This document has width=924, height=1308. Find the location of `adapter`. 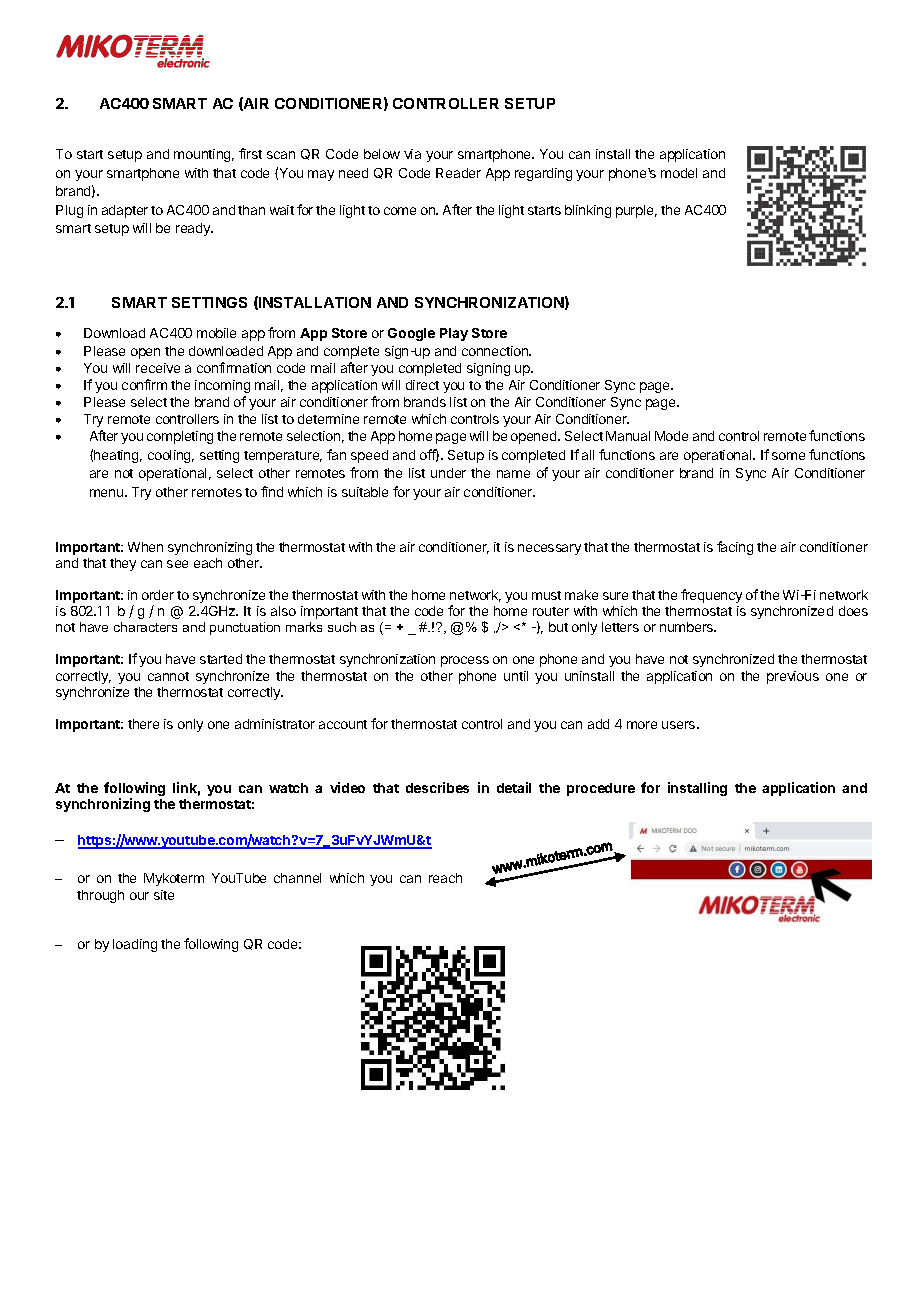

adapter is located at coordinates (125, 211).
